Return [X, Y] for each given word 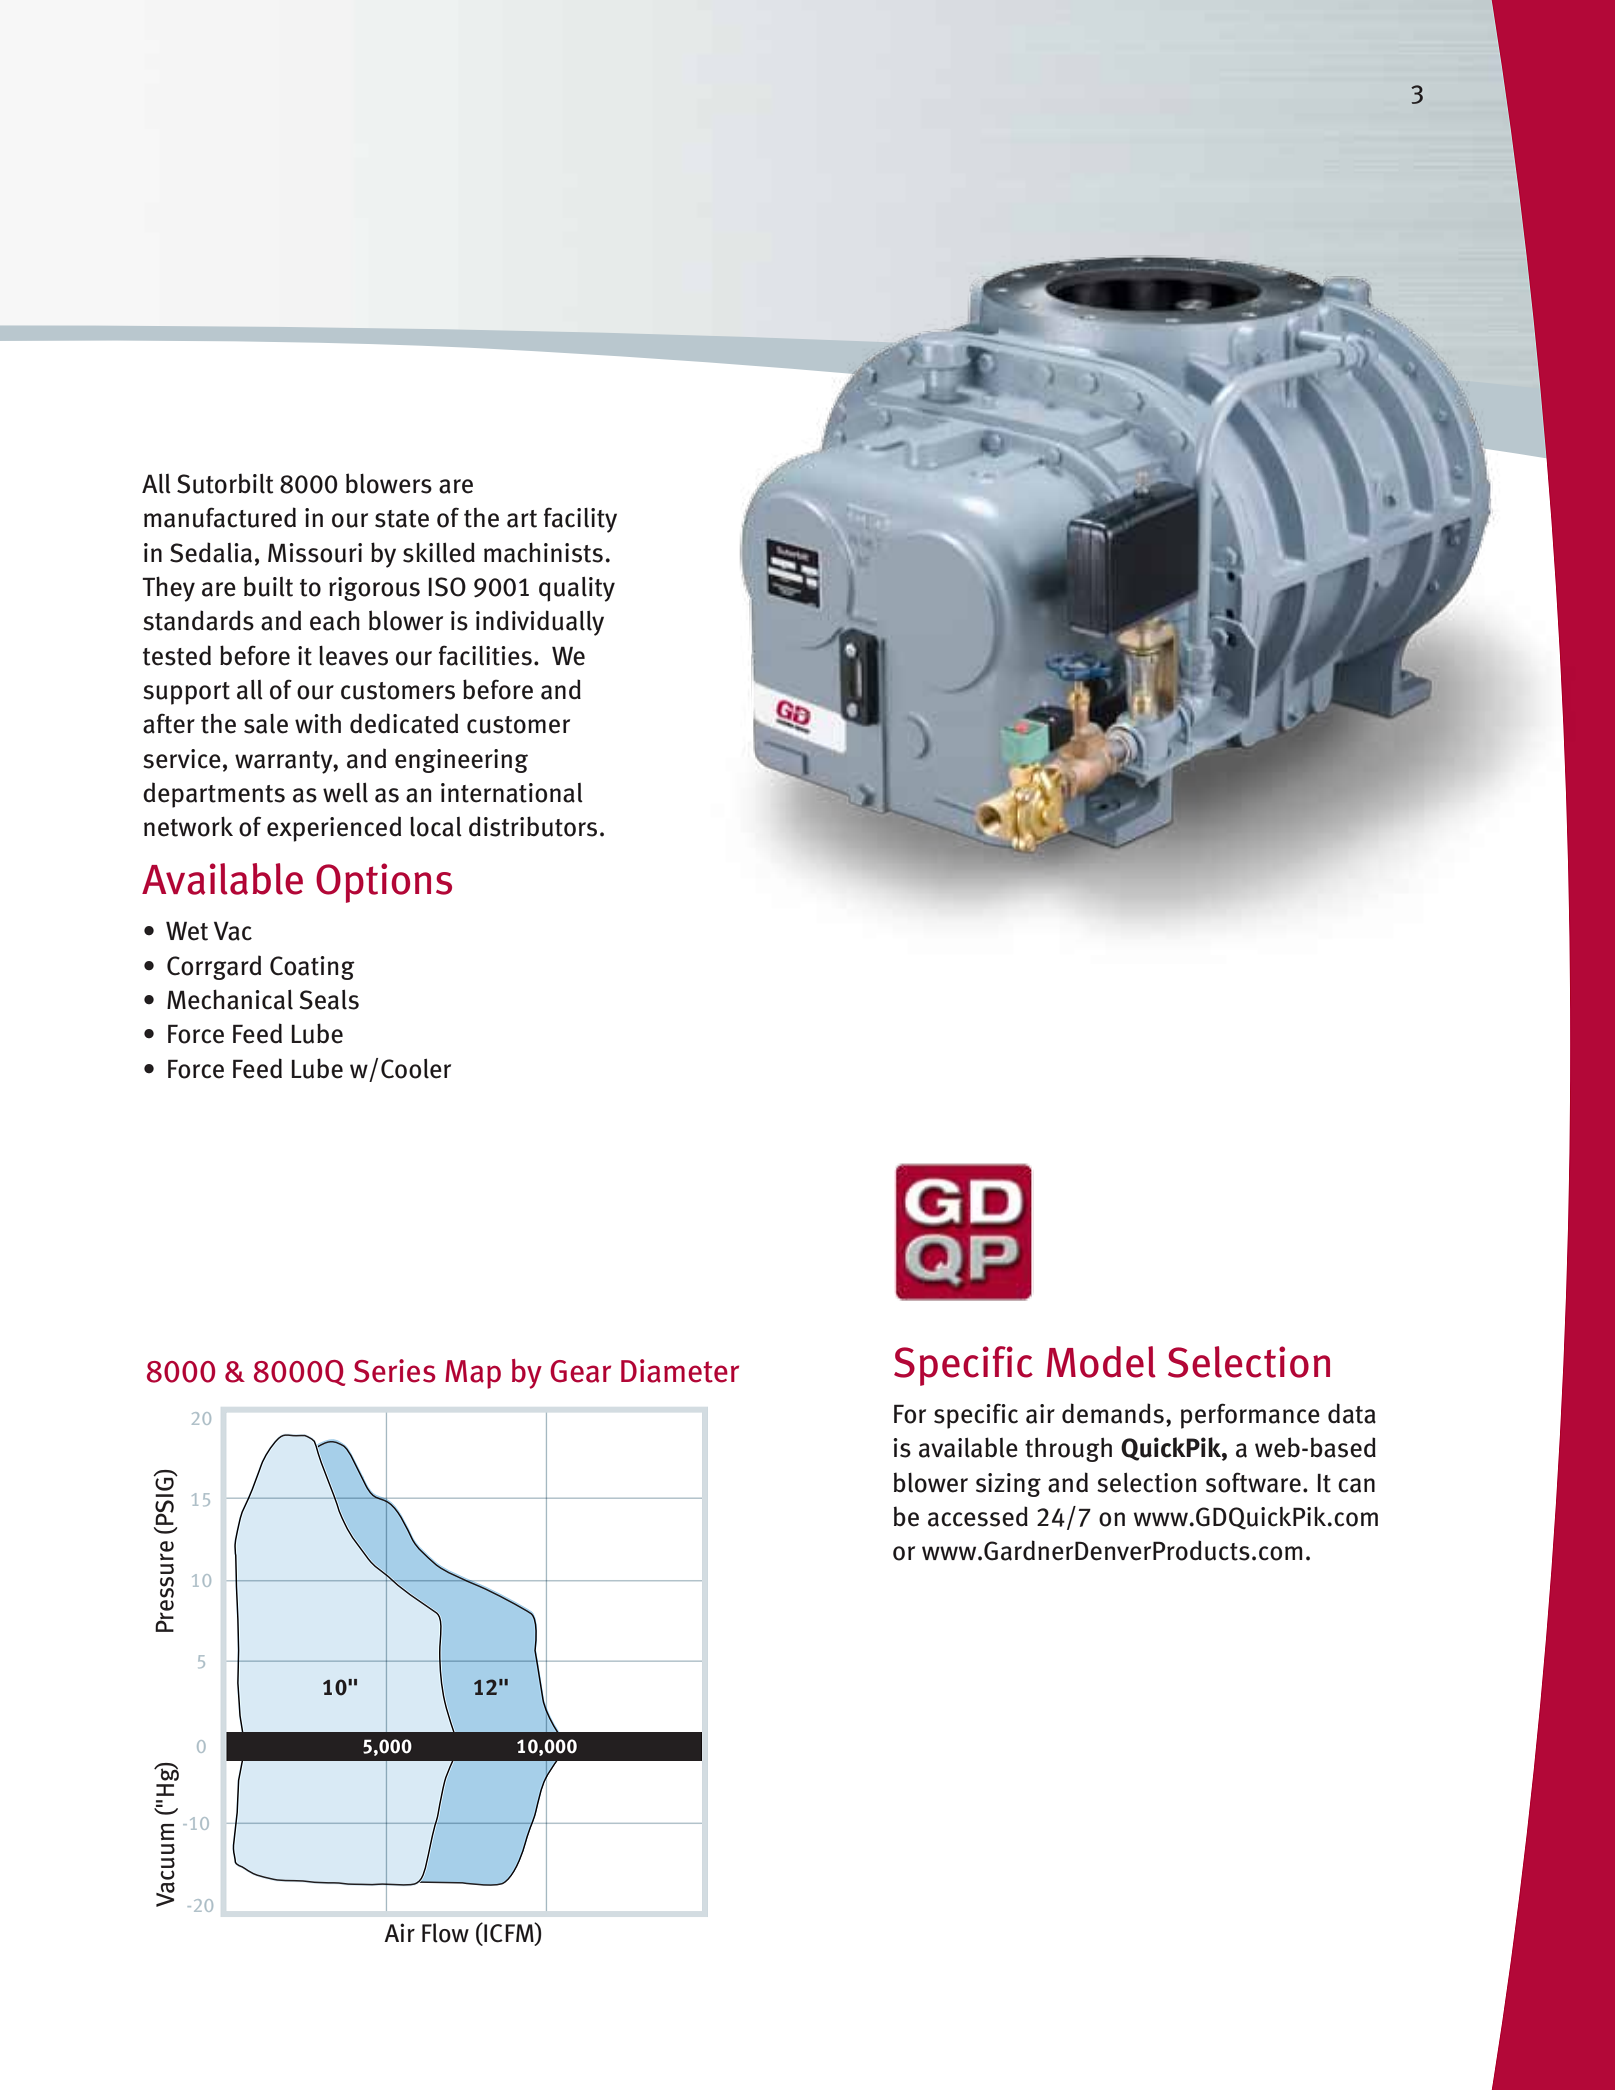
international [512, 793]
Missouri [315, 553]
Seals [329, 1000]
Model [1101, 1362]
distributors [533, 826]
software [1253, 1482]
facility [580, 520]
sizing [1008, 1485]
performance [1250, 1416]
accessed [978, 1516]
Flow [445, 1933]
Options [384, 883]
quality [577, 589]
